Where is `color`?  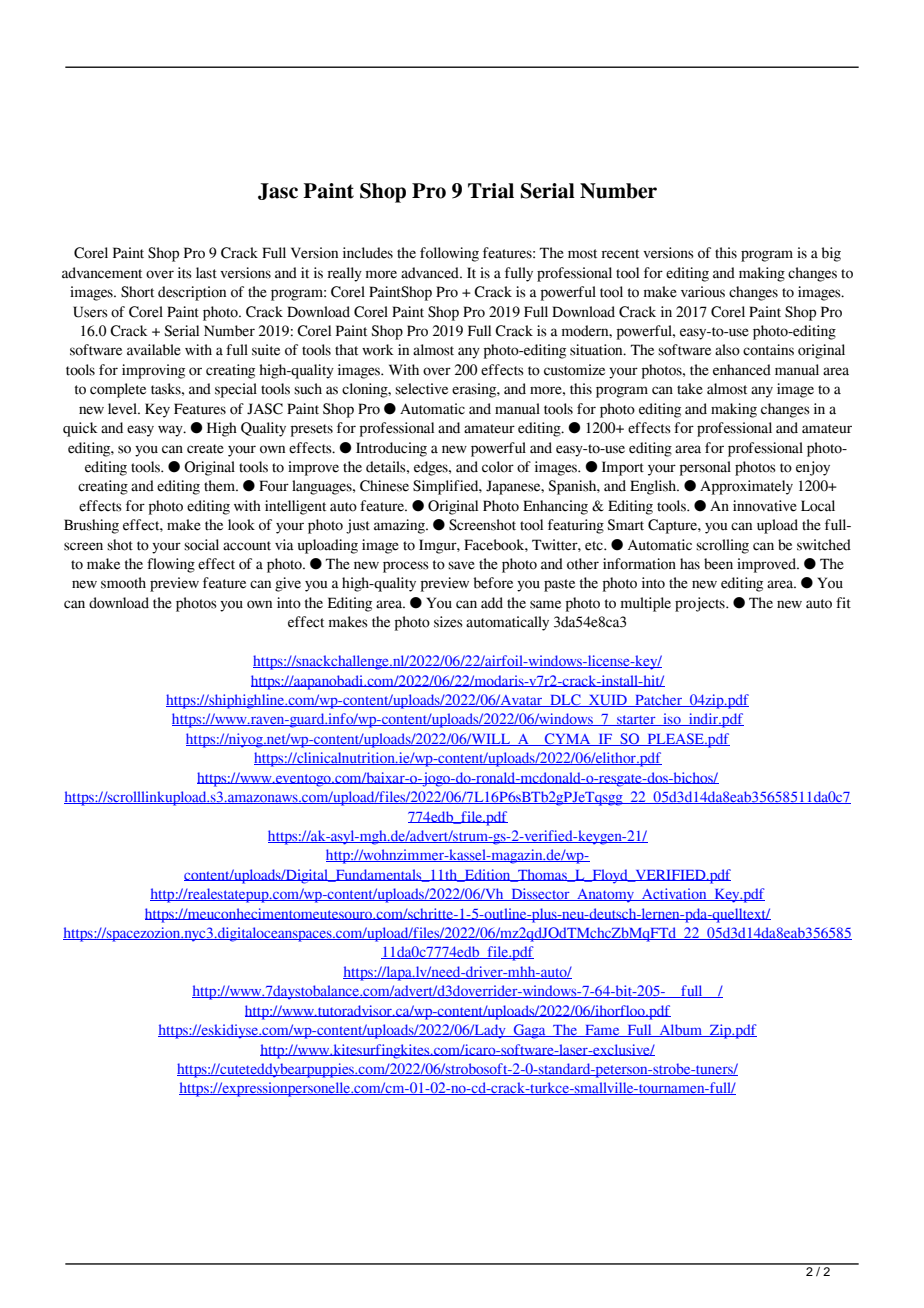
color is located at coordinates (498, 467).
